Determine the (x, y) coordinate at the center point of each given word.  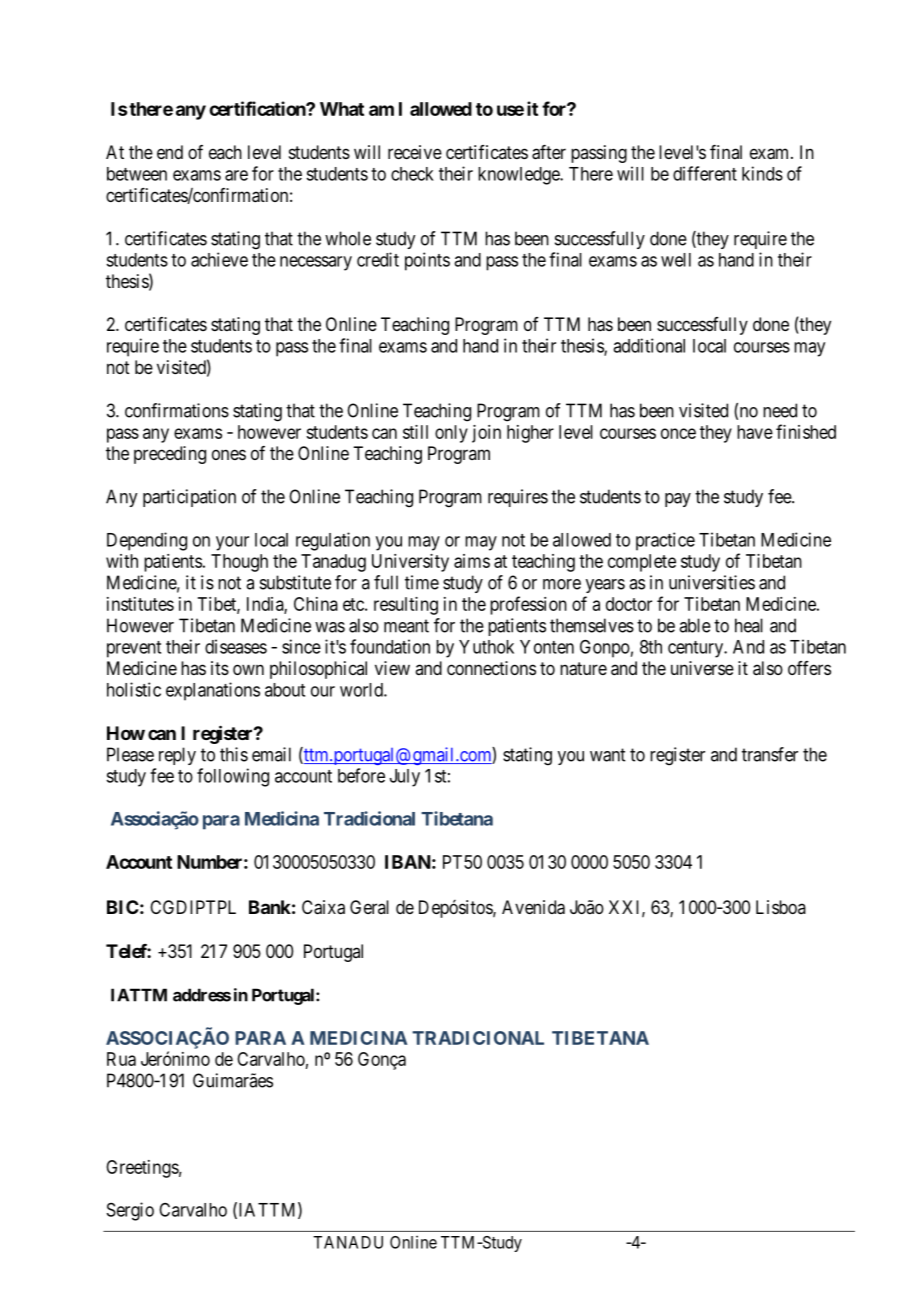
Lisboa (781, 907)
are (236, 175)
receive (415, 152)
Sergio (130, 1211)
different (705, 173)
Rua (121, 1059)
